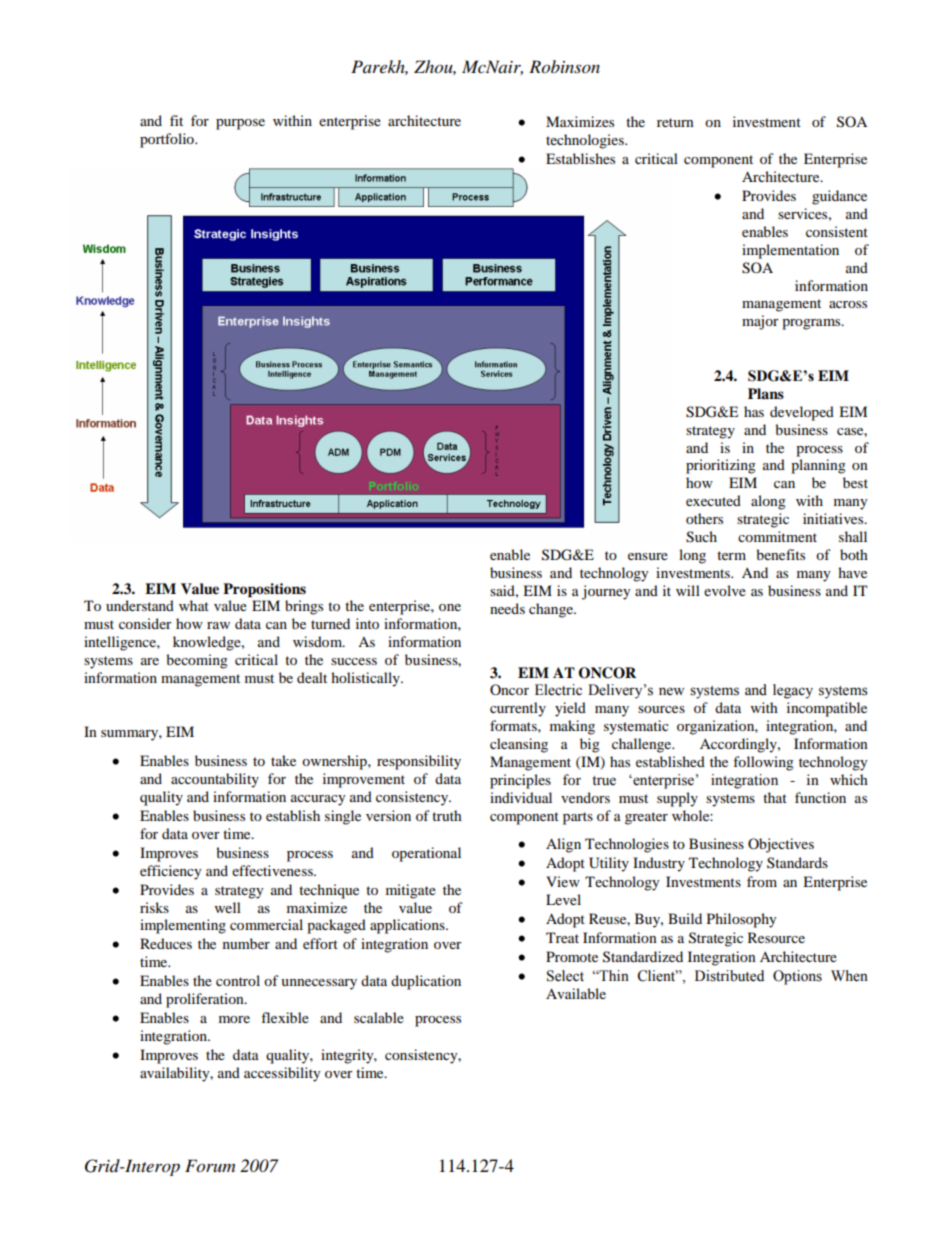  I want to click on scalable, so click(379, 1017).
